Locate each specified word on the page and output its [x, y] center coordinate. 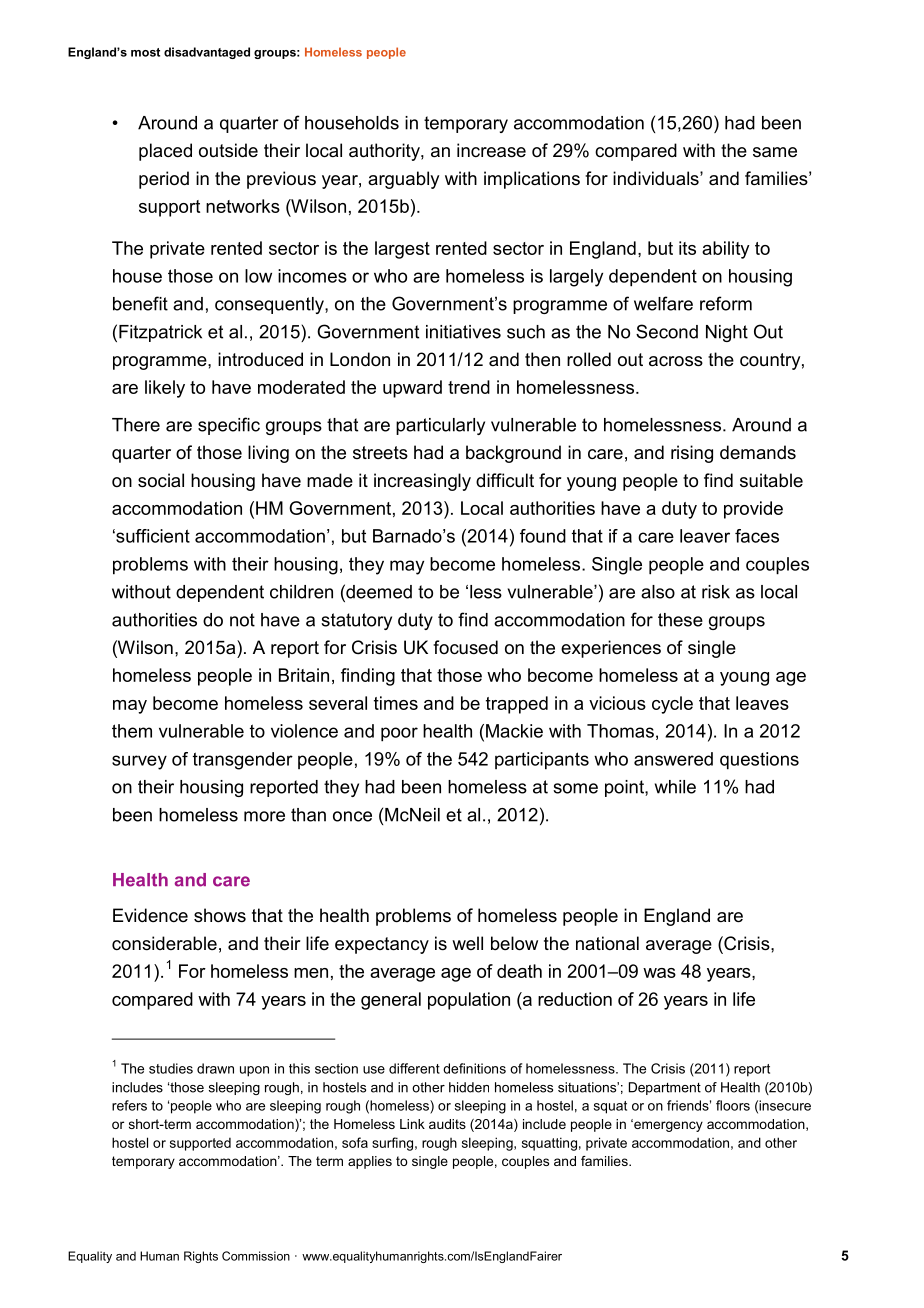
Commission [256, 1256]
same [775, 152]
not [242, 620]
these [680, 620]
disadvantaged [207, 53]
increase [491, 150]
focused [465, 647]
